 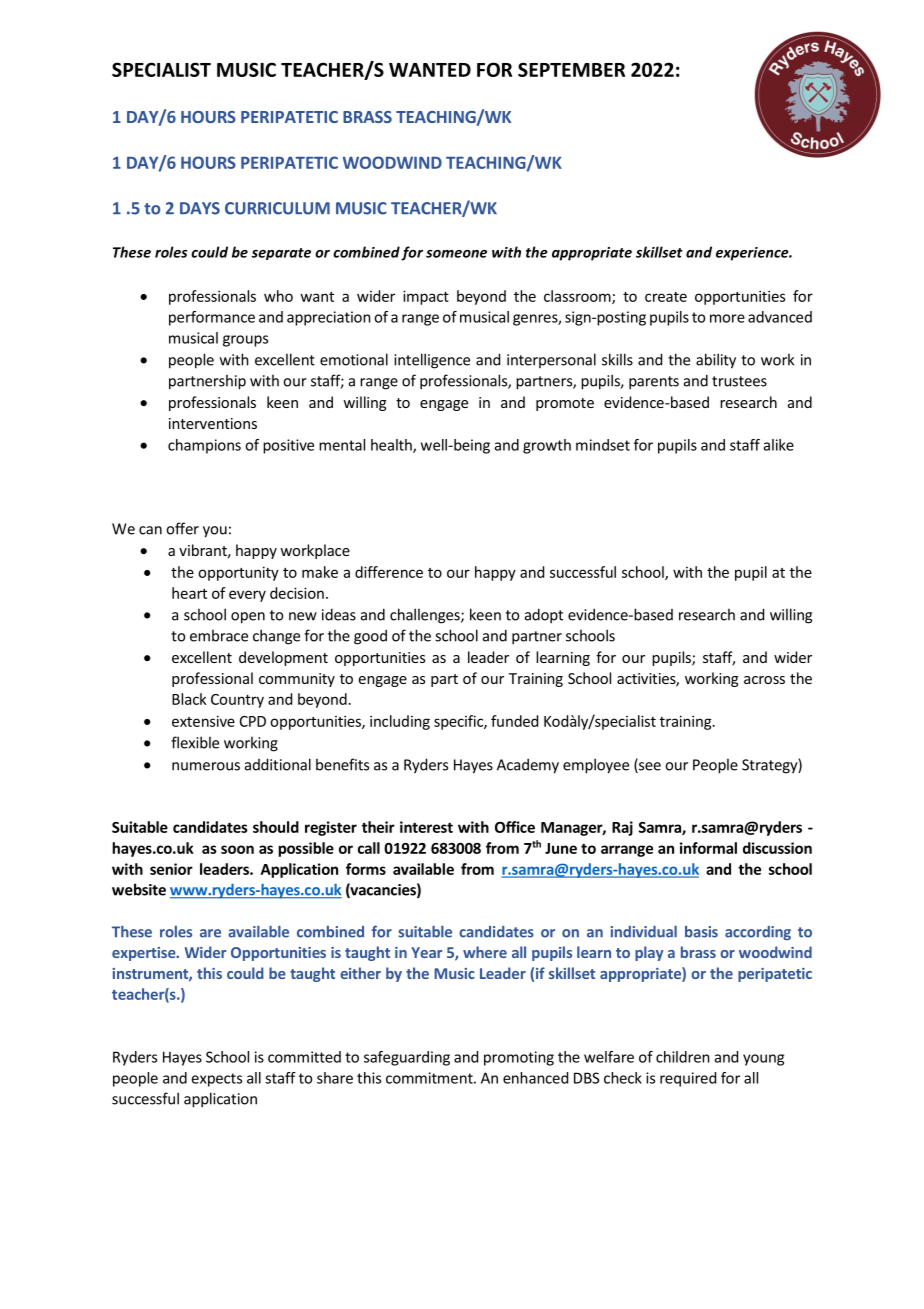 What do you see at coordinates (200, 208) in the screenshot?
I see `DAYS` at bounding box center [200, 208].
